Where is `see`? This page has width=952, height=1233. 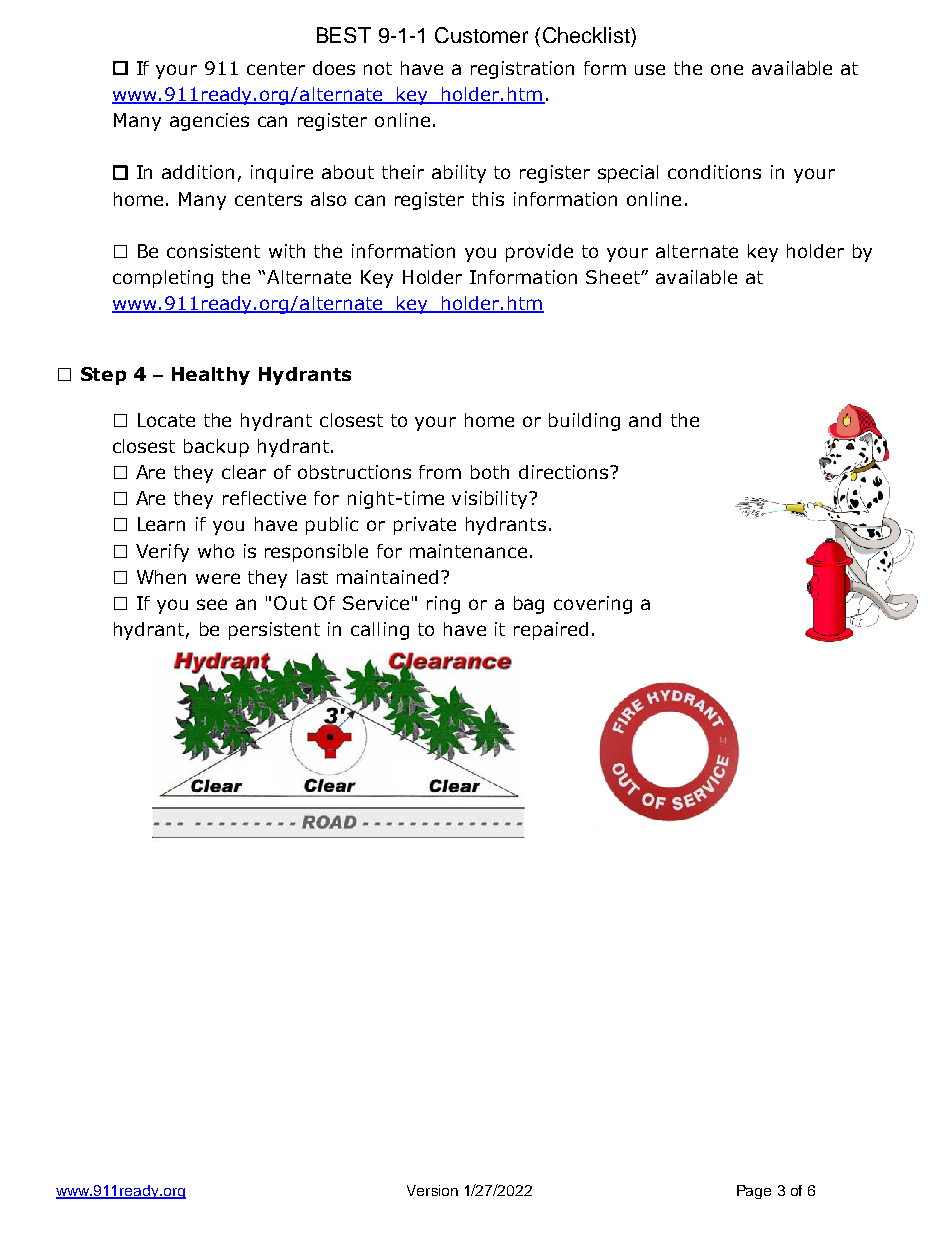 see is located at coordinates (212, 604).
